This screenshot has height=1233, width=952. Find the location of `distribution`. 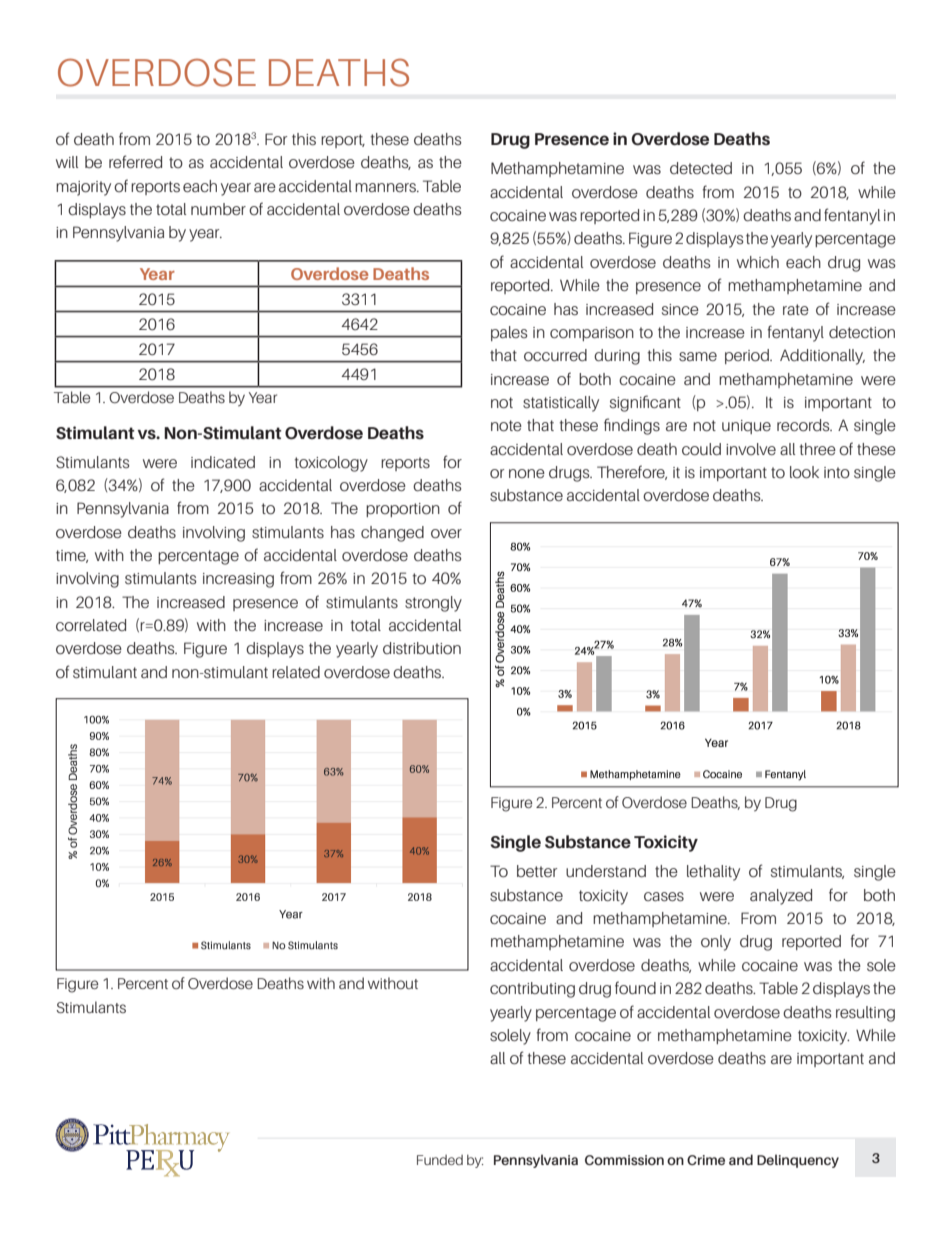

distribution is located at coordinates (422, 648).
